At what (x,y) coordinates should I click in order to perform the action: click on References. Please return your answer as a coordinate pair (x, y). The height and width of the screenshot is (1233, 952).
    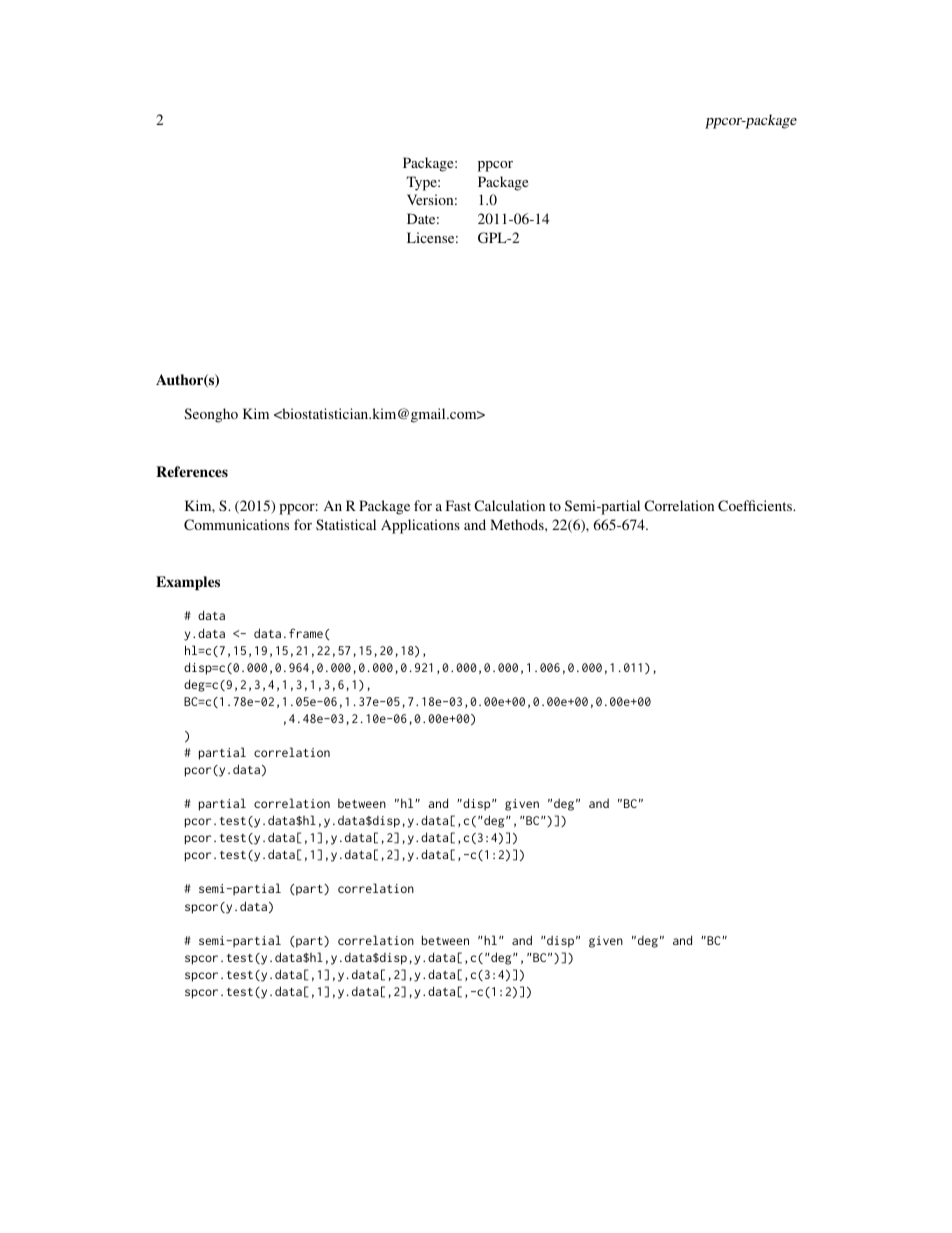
    Looking at the image, I should click on (192, 471).
